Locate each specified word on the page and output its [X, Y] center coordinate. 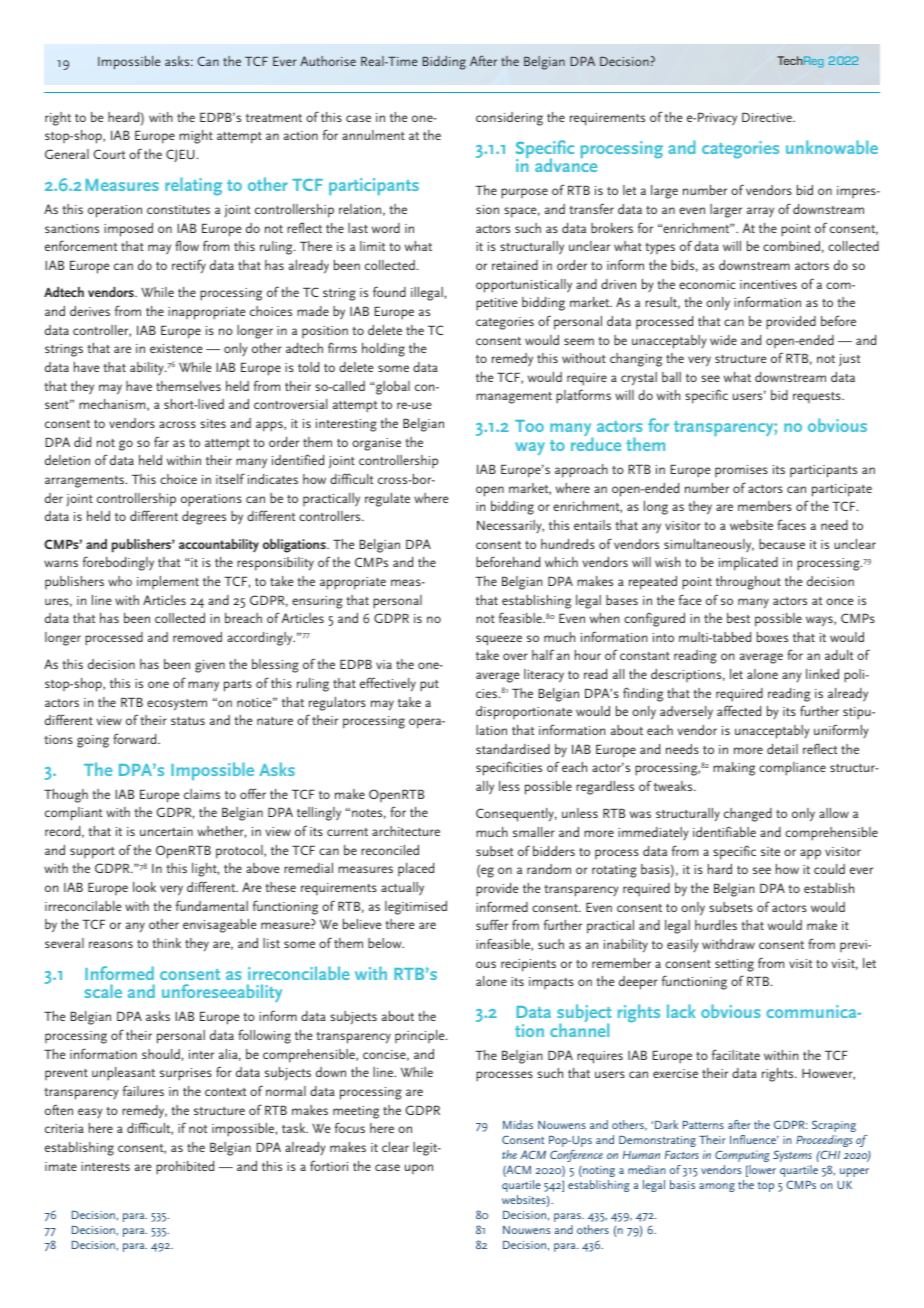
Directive [768, 117]
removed [197, 637]
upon [419, 1169]
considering [509, 119]
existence [176, 348]
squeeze [499, 640]
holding [383, 350]
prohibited [185, 1168]
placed [416, 869]
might [196, 137]
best [738, 618]
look [144, 887]
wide [723, 340]
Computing [742, 1156]
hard [720, 869]
